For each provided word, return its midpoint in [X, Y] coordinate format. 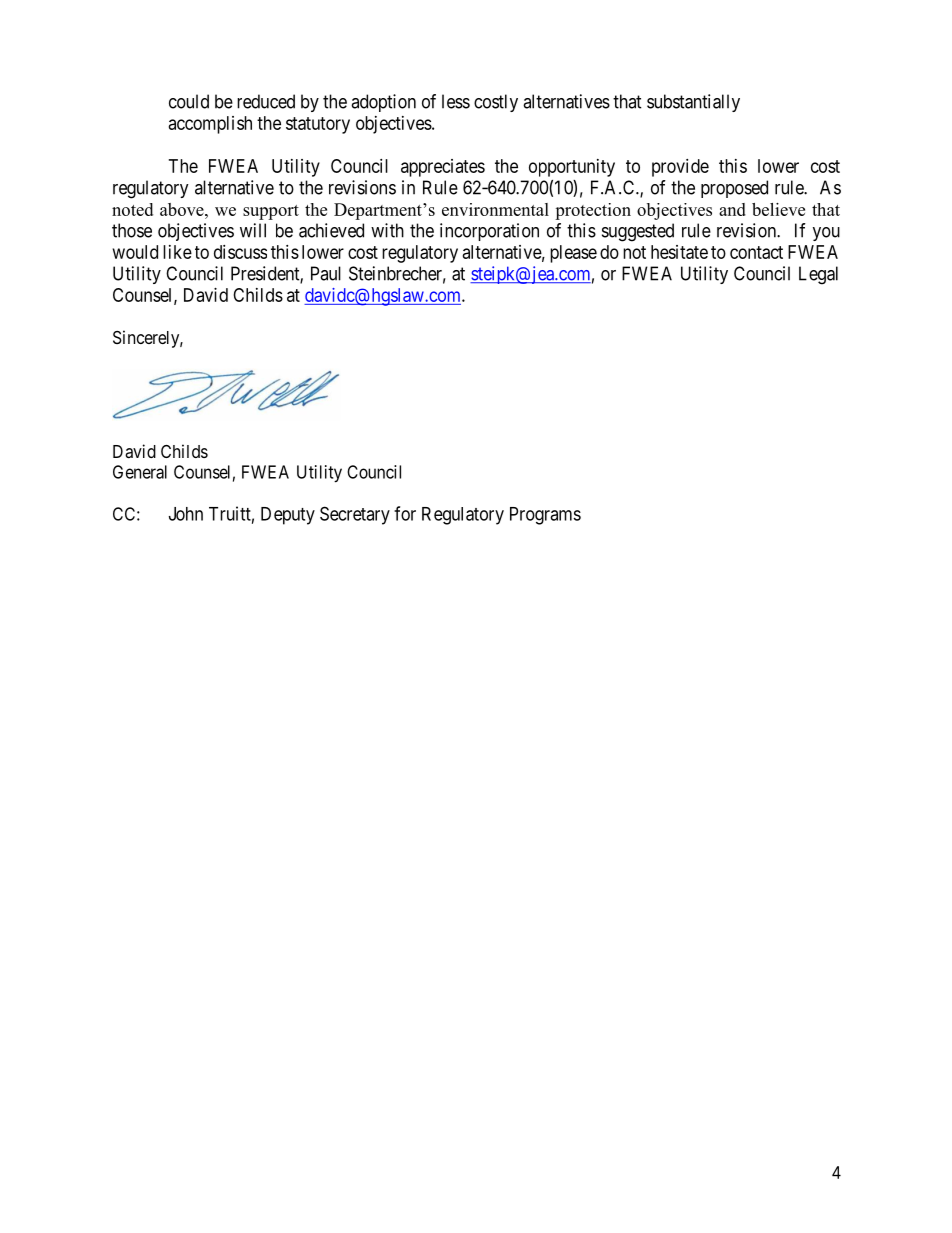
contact [756, 252]
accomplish [210, 125]
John [186, 514]
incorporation [489, 232]
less [456, 101]
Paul [326, 273]
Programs [545, 516]
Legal [818, 275]
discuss [240, 252]
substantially [693, 103]
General [140, 472]
